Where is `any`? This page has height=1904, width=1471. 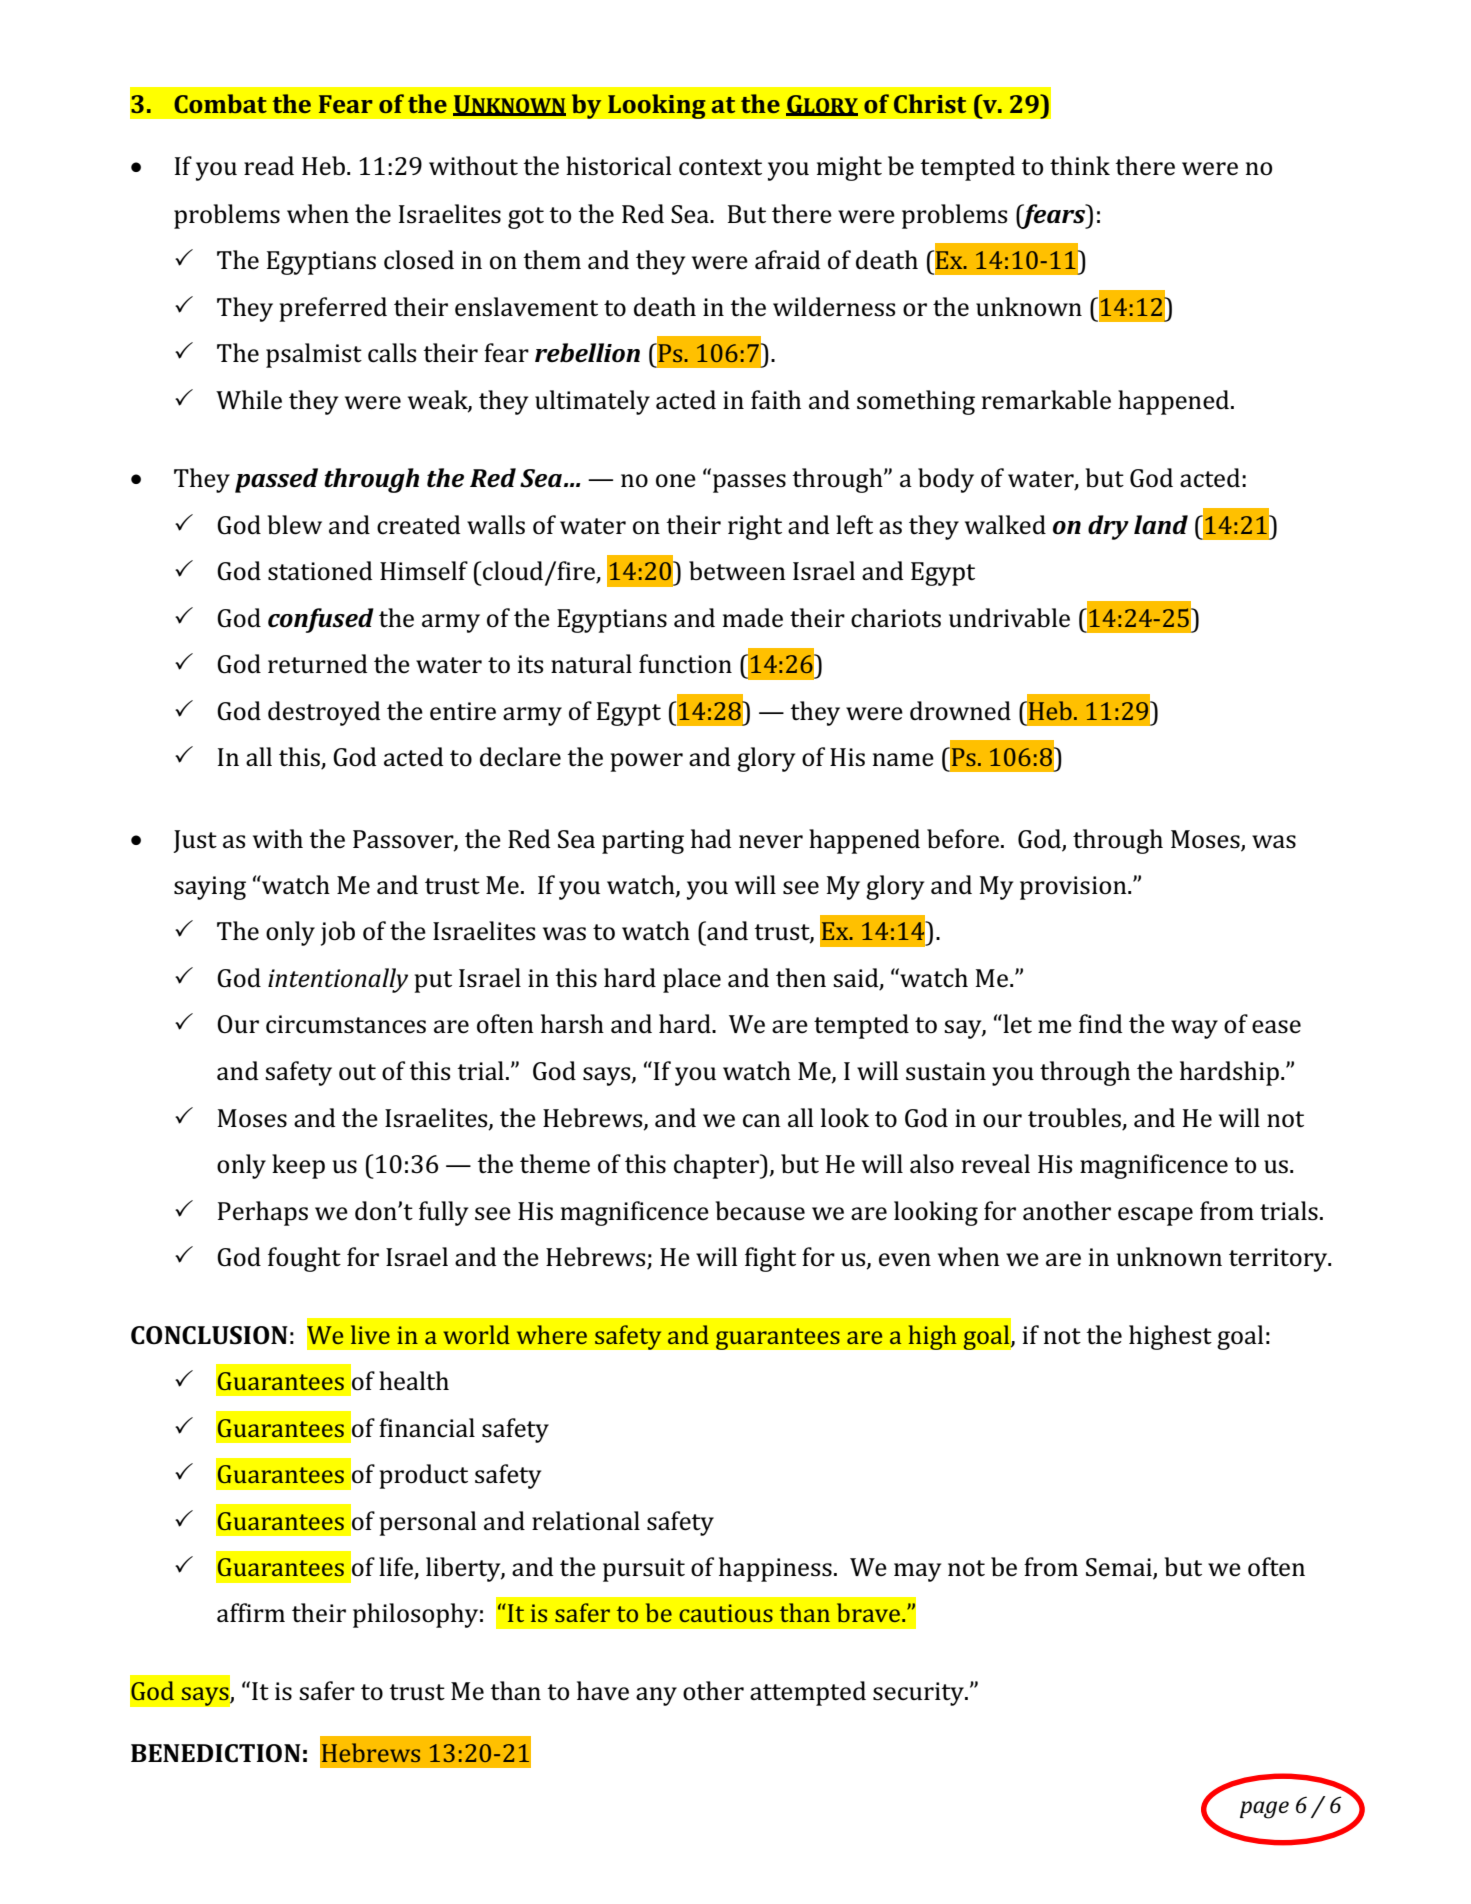
any is located at coordinates (656, 1696).
